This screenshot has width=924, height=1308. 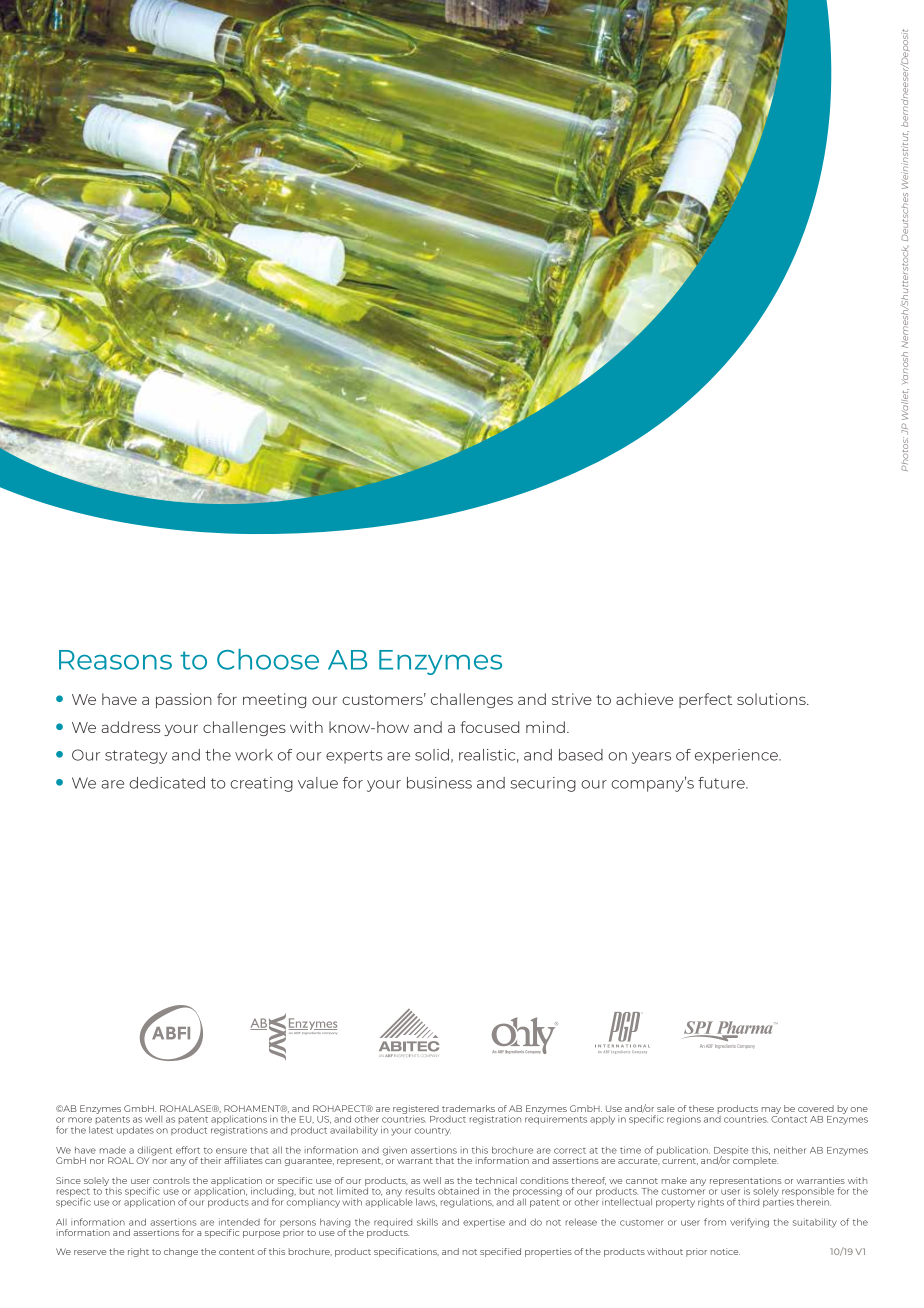 What do you see at coordinates (80, 1120) in the screenshot?
I see `more` at bounding box center [80, 1120].
